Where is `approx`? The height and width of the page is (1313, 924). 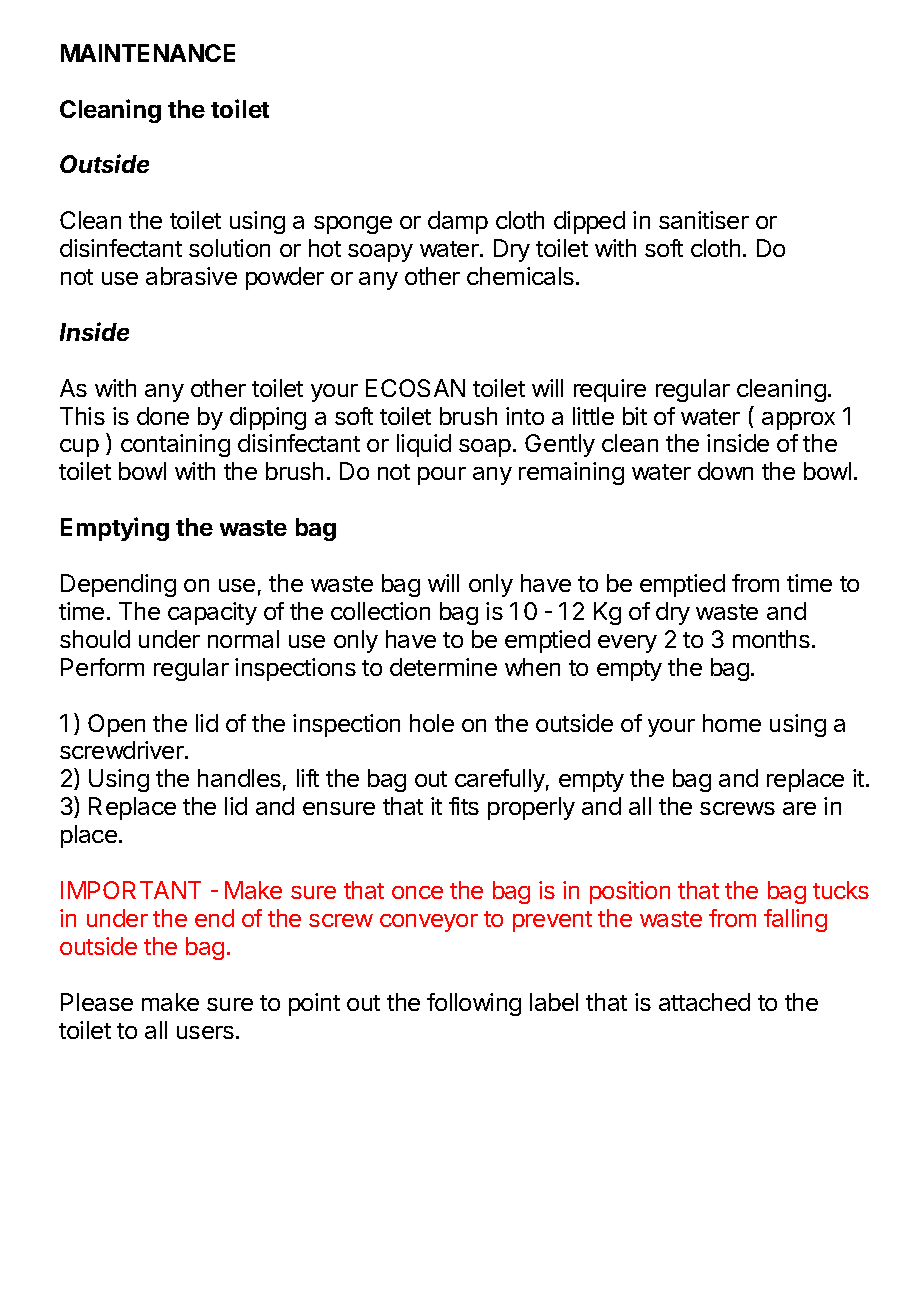 approx is located at coordinates (798, 421).
